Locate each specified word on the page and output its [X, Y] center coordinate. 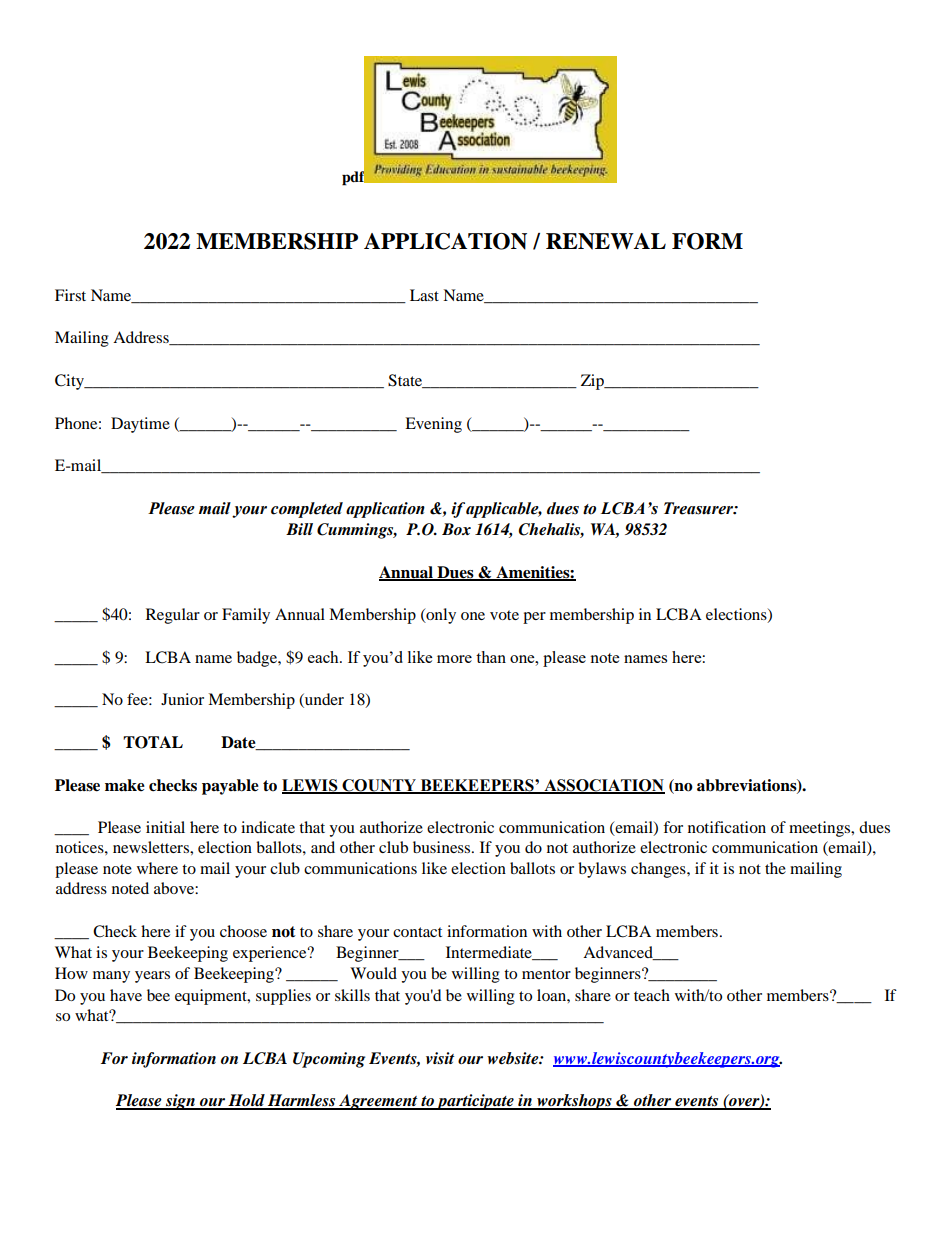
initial [165, 827]
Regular [173, 616]
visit [440, 1058]
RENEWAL [606, 241]
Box [456, 529]
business [443, 847]
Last [424, 295]
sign [180, 1102]
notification [727, 827]
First [70, 295]
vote [504, 615]
